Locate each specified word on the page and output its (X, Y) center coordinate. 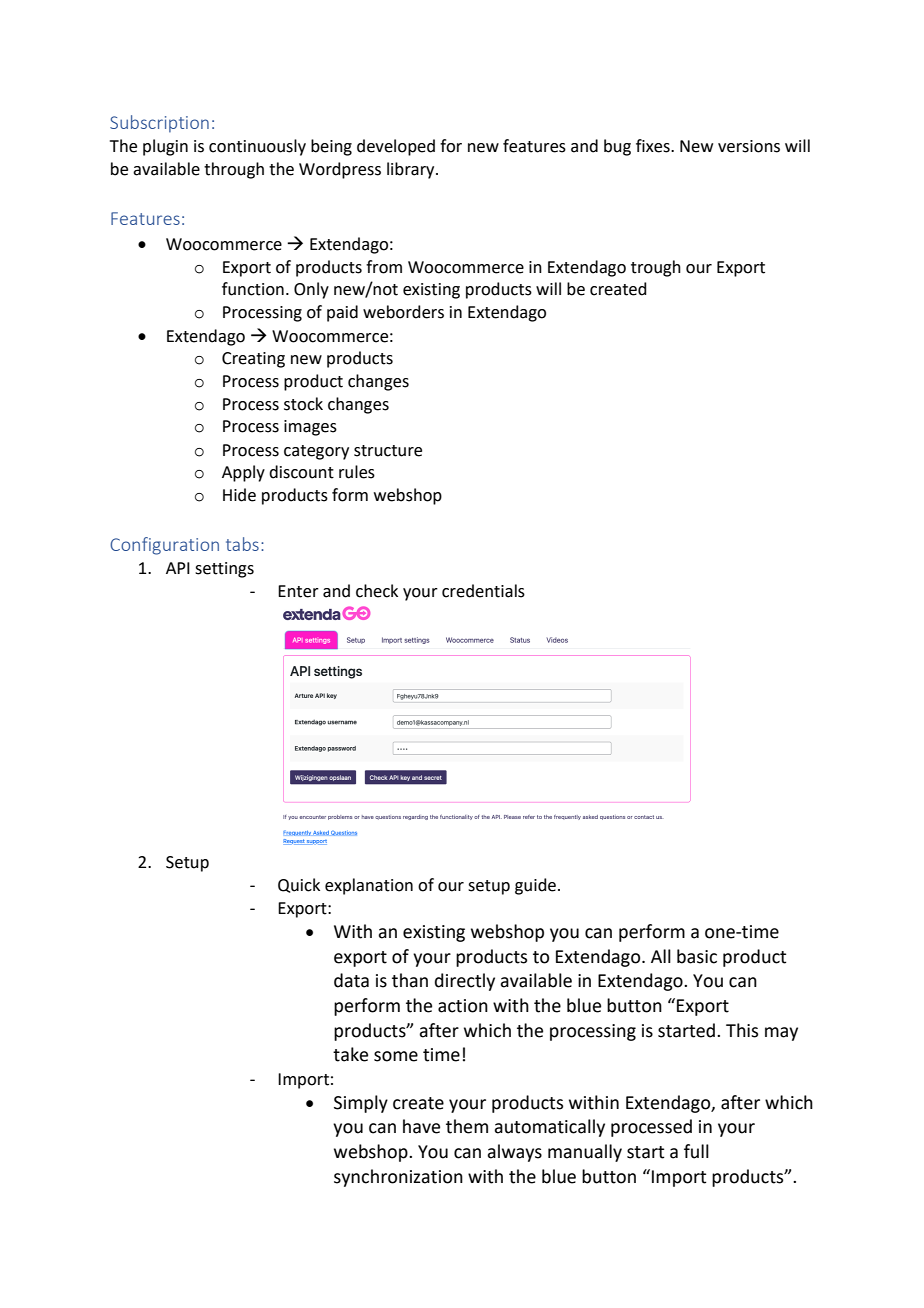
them (467, 1126)
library (412, 170)
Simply (361, 1104)
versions (749, 146)
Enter (298, 591)
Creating (253, 360)
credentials (483, 591)
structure (388, 451)
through (234, 170)
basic (697, 956)
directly (465, 982)
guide (535, 886)
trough (656, 268)
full (696, 1151)
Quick (299, 885)
